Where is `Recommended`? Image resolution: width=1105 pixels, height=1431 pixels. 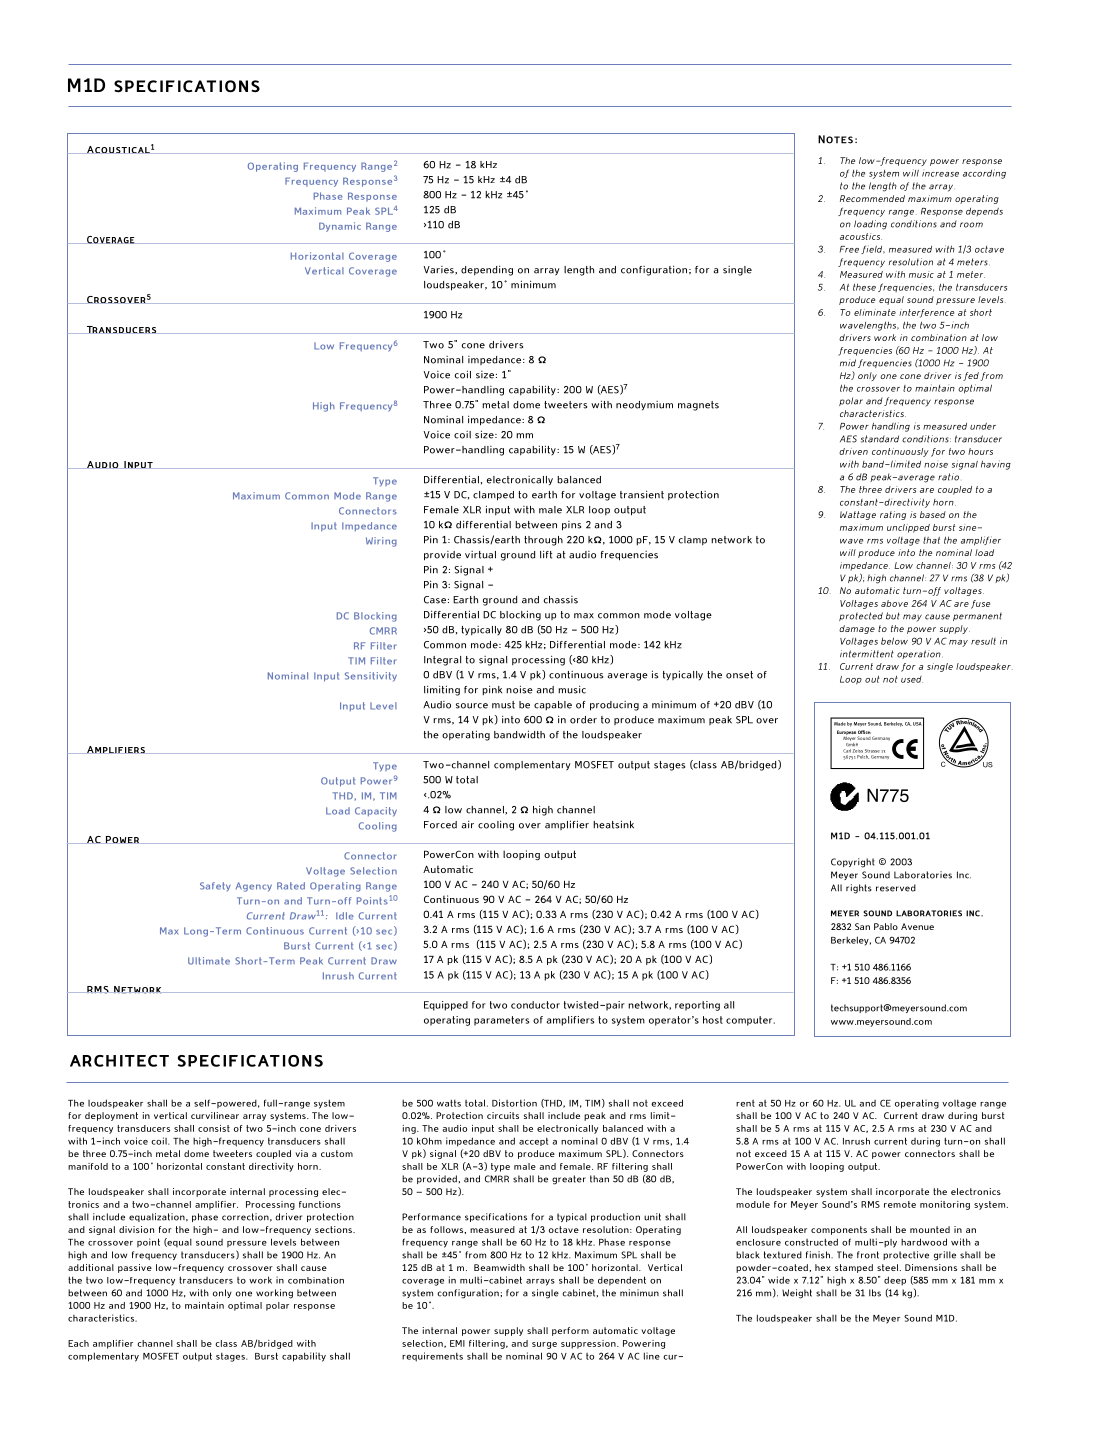 Recommended is located at coordinates (872, 198).
